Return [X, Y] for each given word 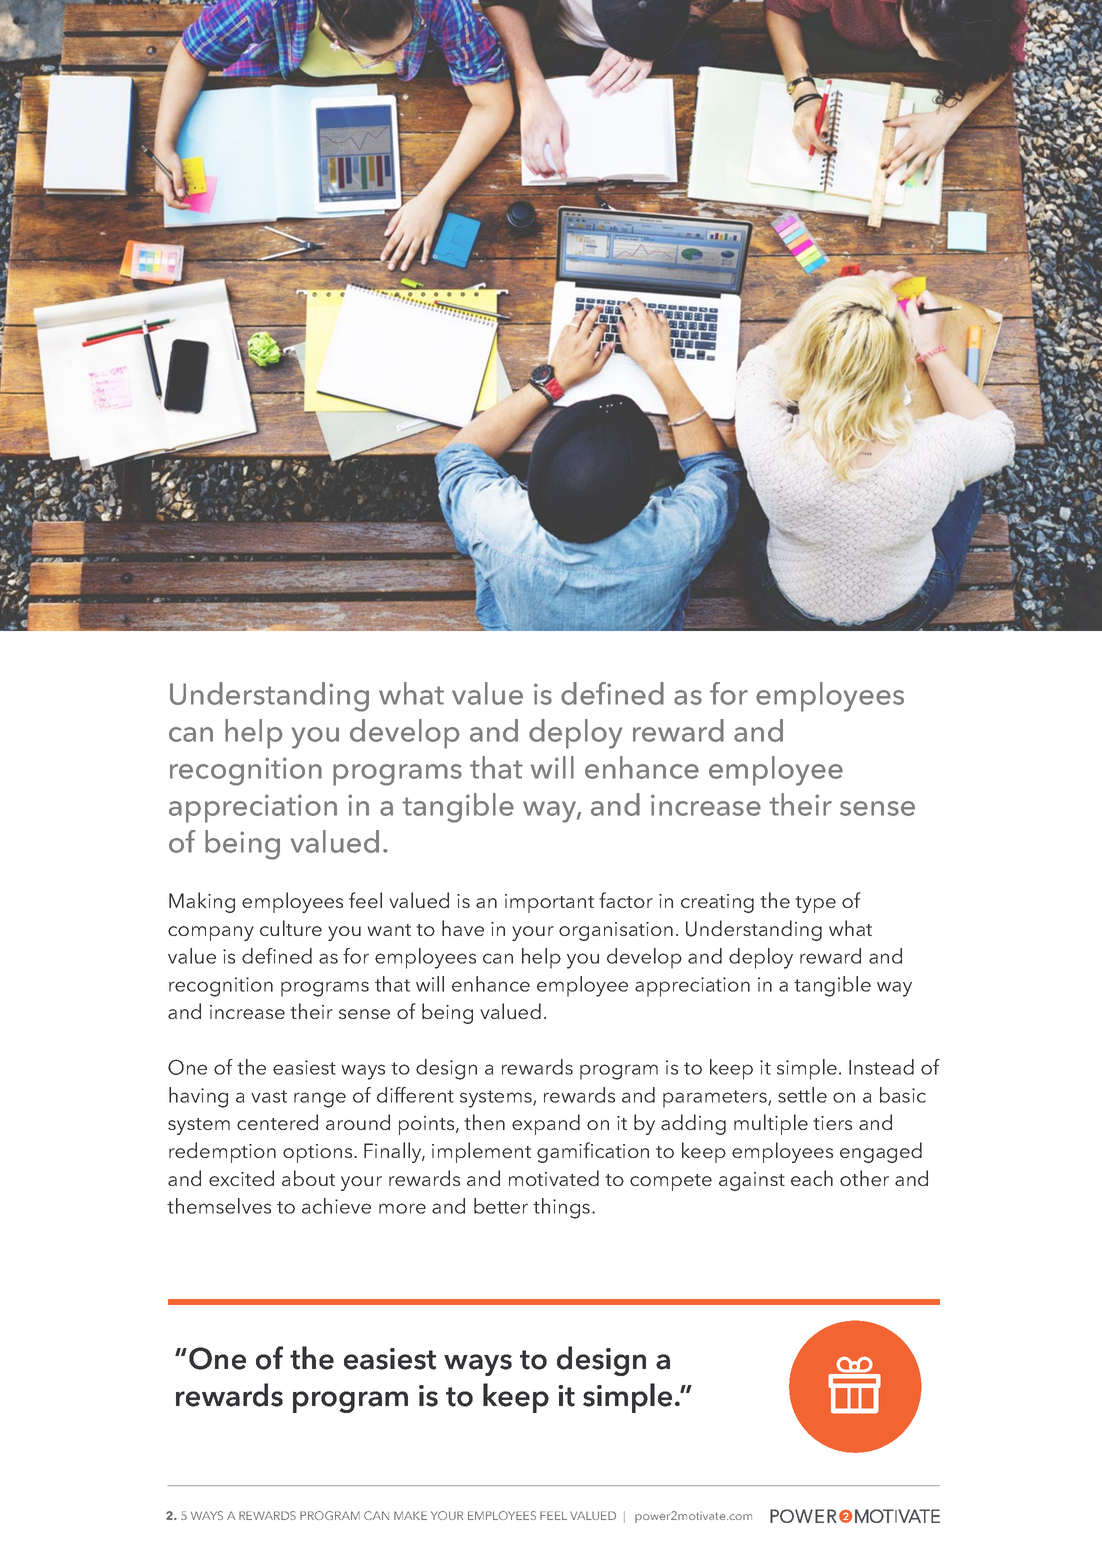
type [815, 904]
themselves [219, 1206]
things [563, 1208]
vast [269, 1096]
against [752, 1181]
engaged [881, 1152]
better [501, 1206]
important [549, 903]
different [415, 1095]
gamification [593, 1152]
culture [291, 928]
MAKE [410, 1515]
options [319, 1153]
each [812, 1178]
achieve [336, 1206]
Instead [881, 1067]
